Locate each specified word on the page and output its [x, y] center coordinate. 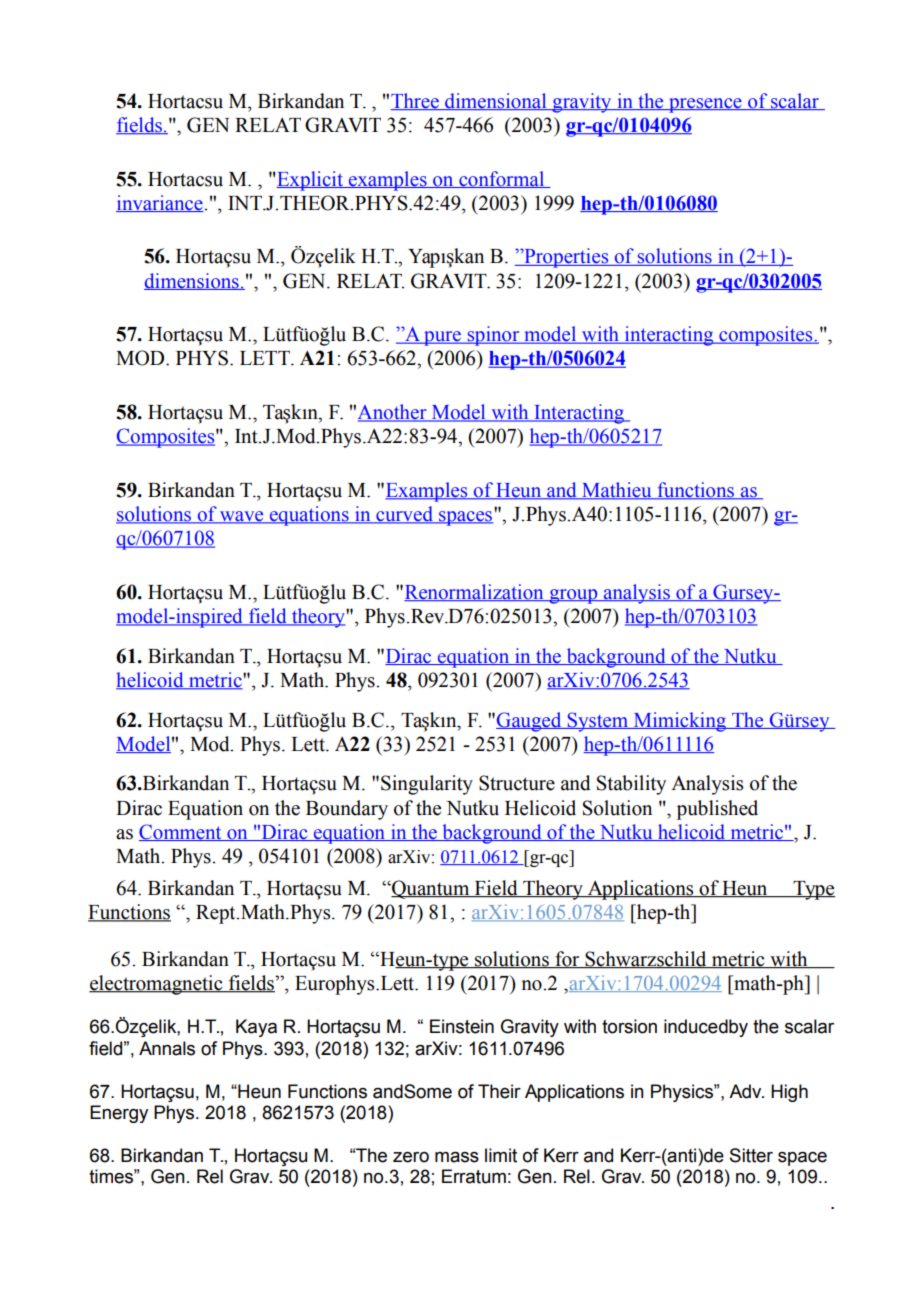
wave [242, 517]
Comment [181, 832]
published [717, 810]
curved [404, 515]
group [573, 596]
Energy [119, 1114]
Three [416, 101]
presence [705, 105]
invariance [160, 203]
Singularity [427, 785]
